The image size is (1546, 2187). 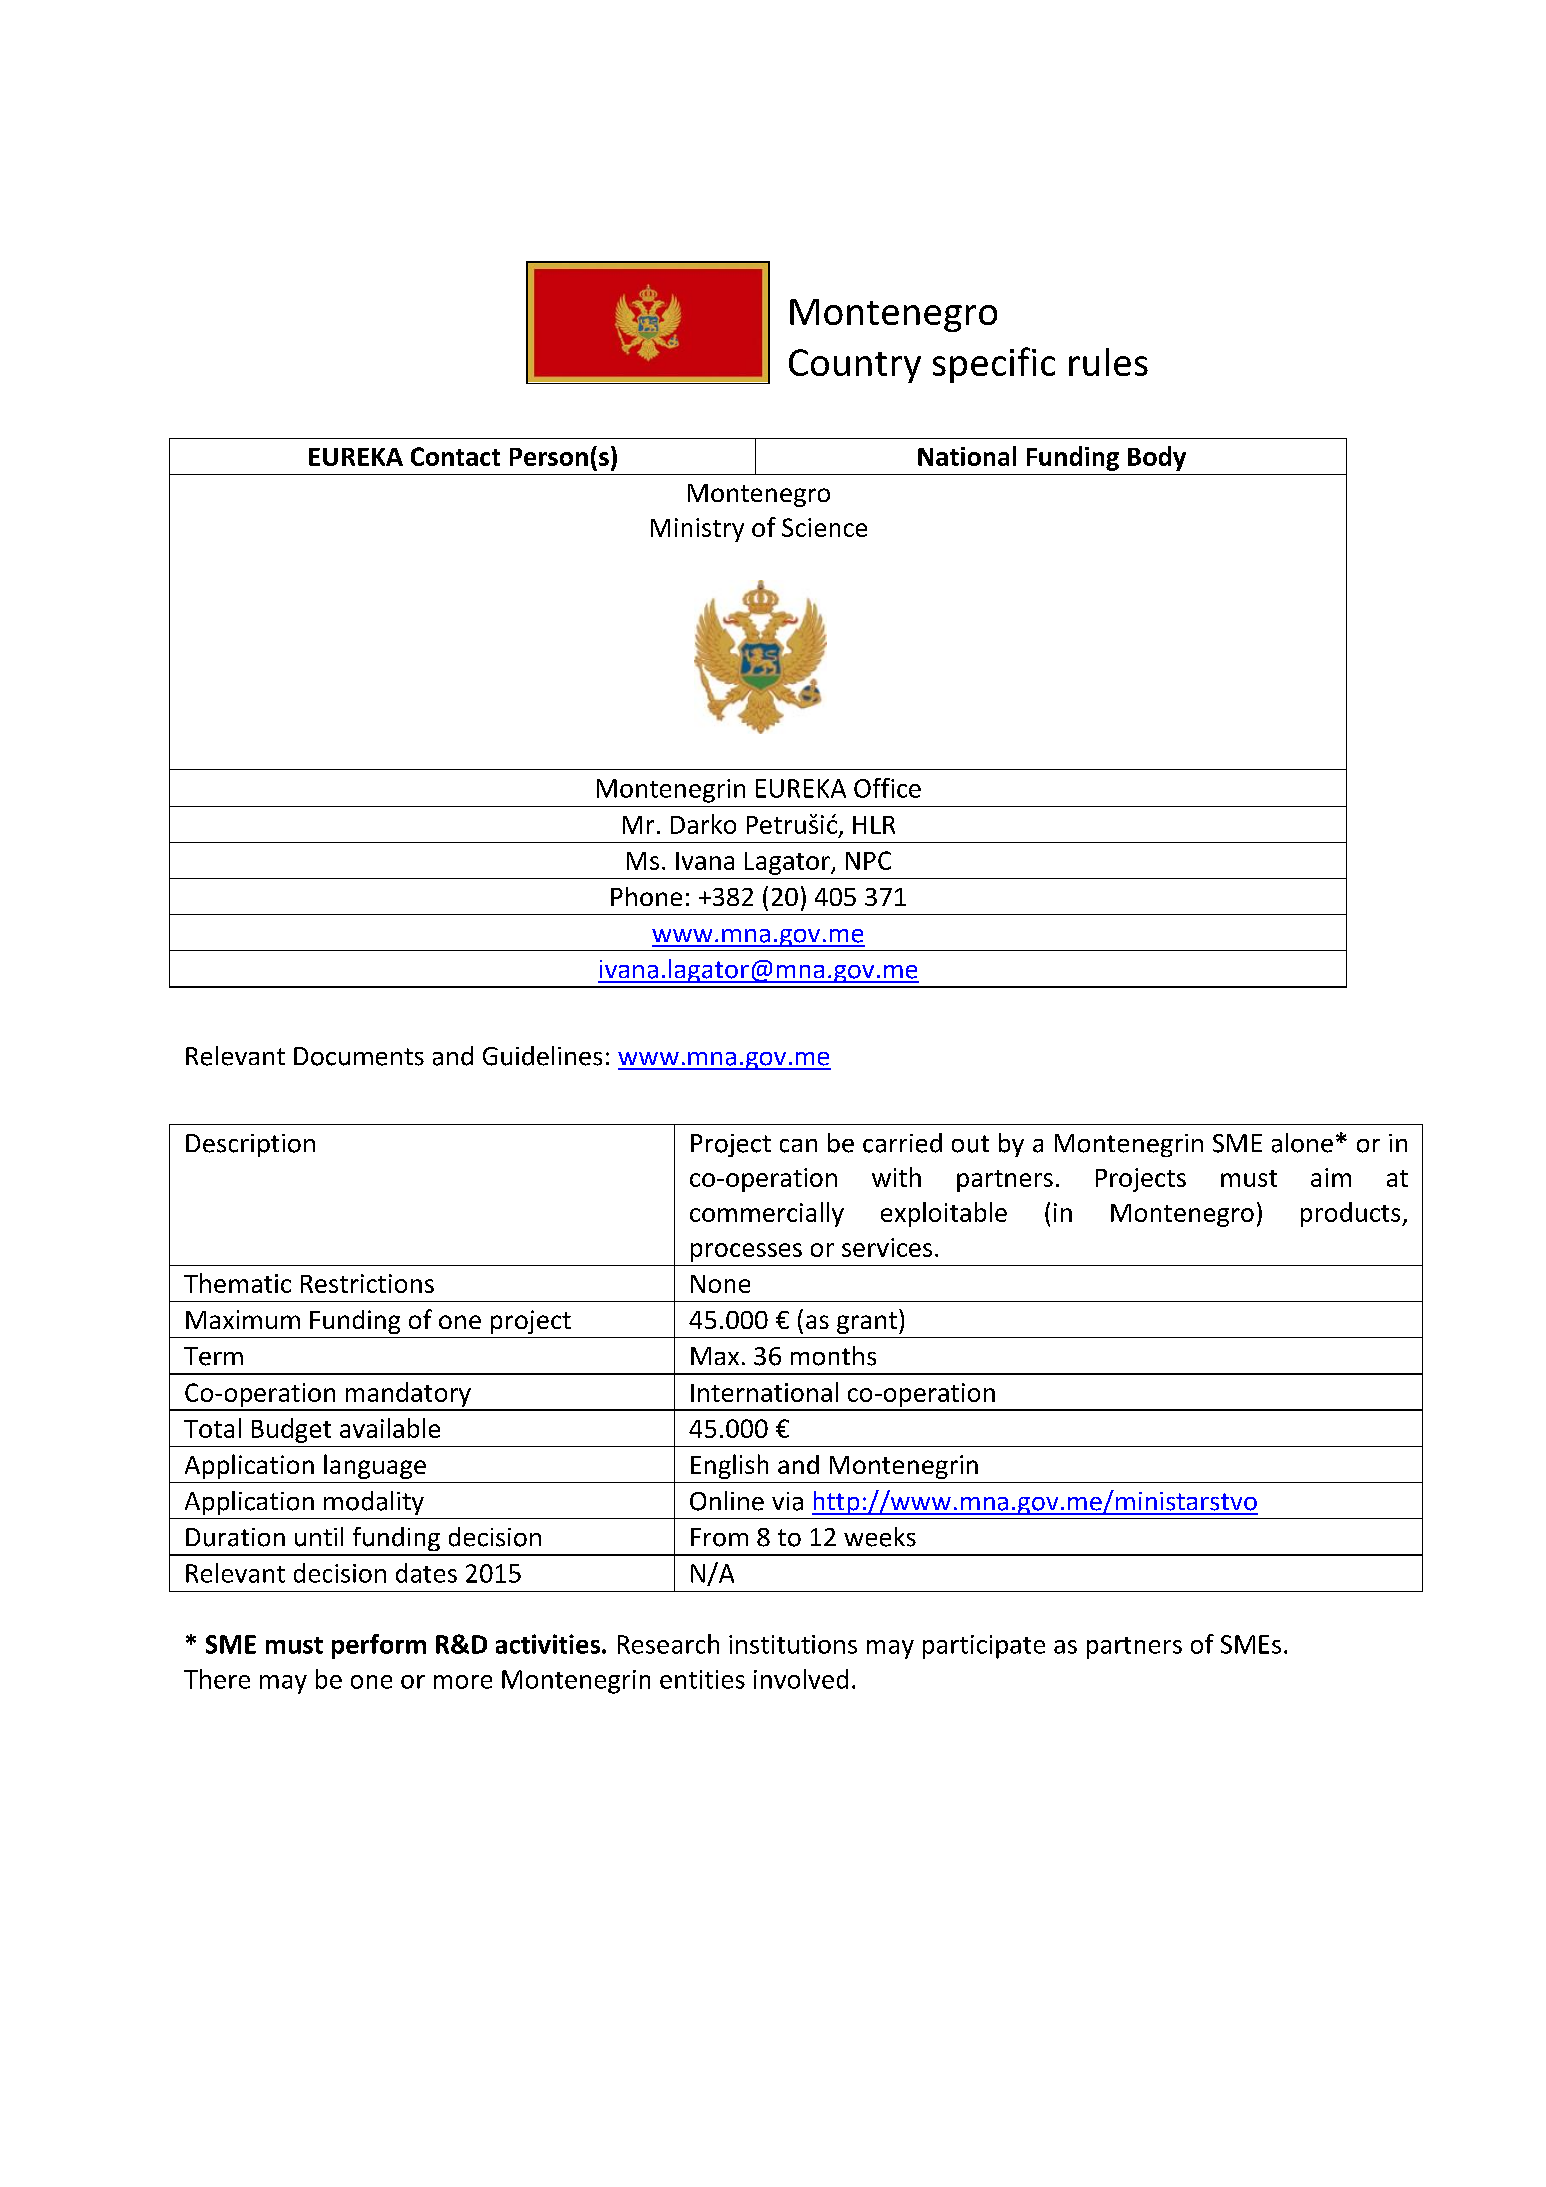 What do you see at coordinates (855, 366) in the image?
I see `Country` at bounding box center [855, 366].
